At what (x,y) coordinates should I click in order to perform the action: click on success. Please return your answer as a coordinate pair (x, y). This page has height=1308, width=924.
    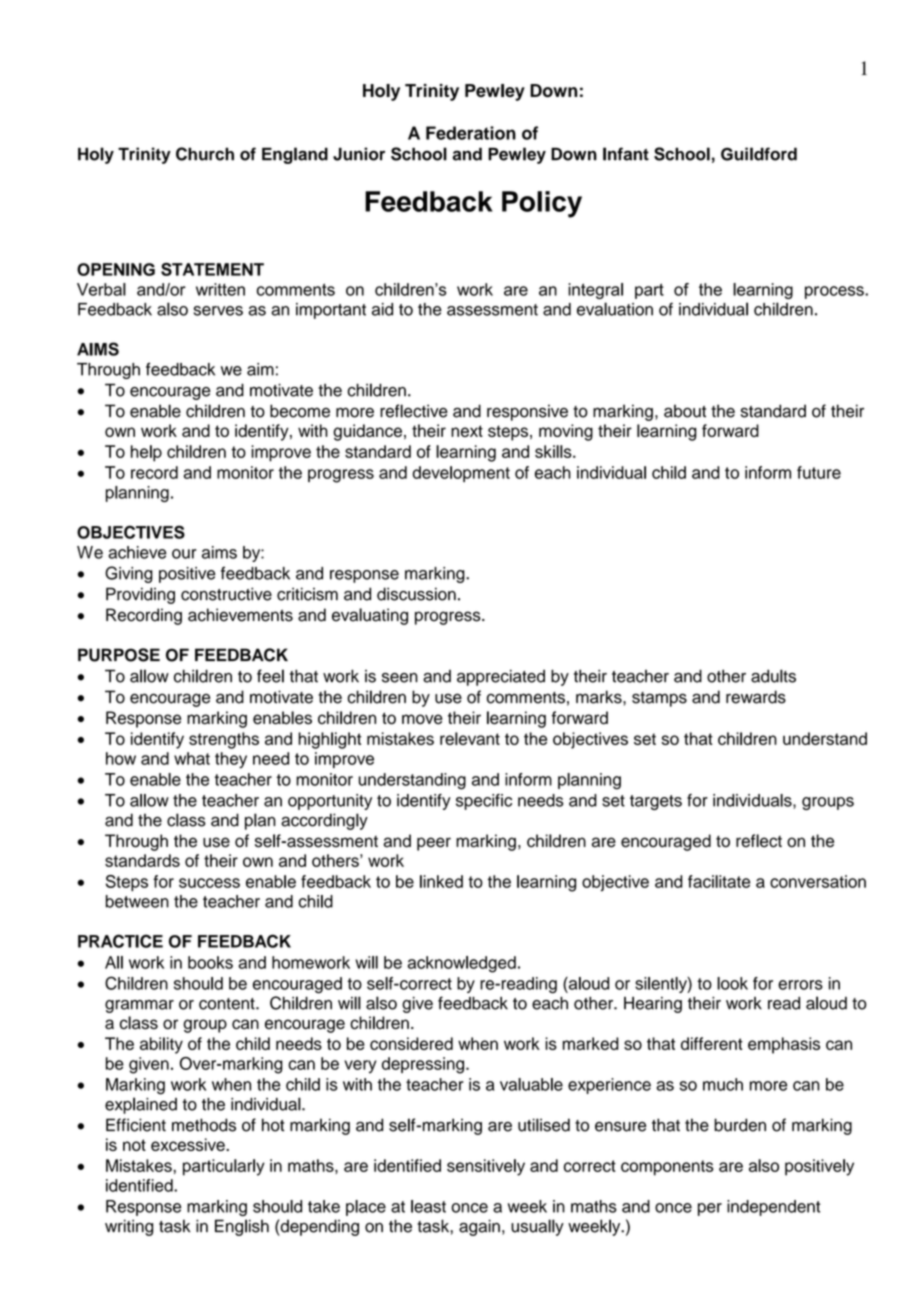
    Looking at the image, I should click on (209, 883).
